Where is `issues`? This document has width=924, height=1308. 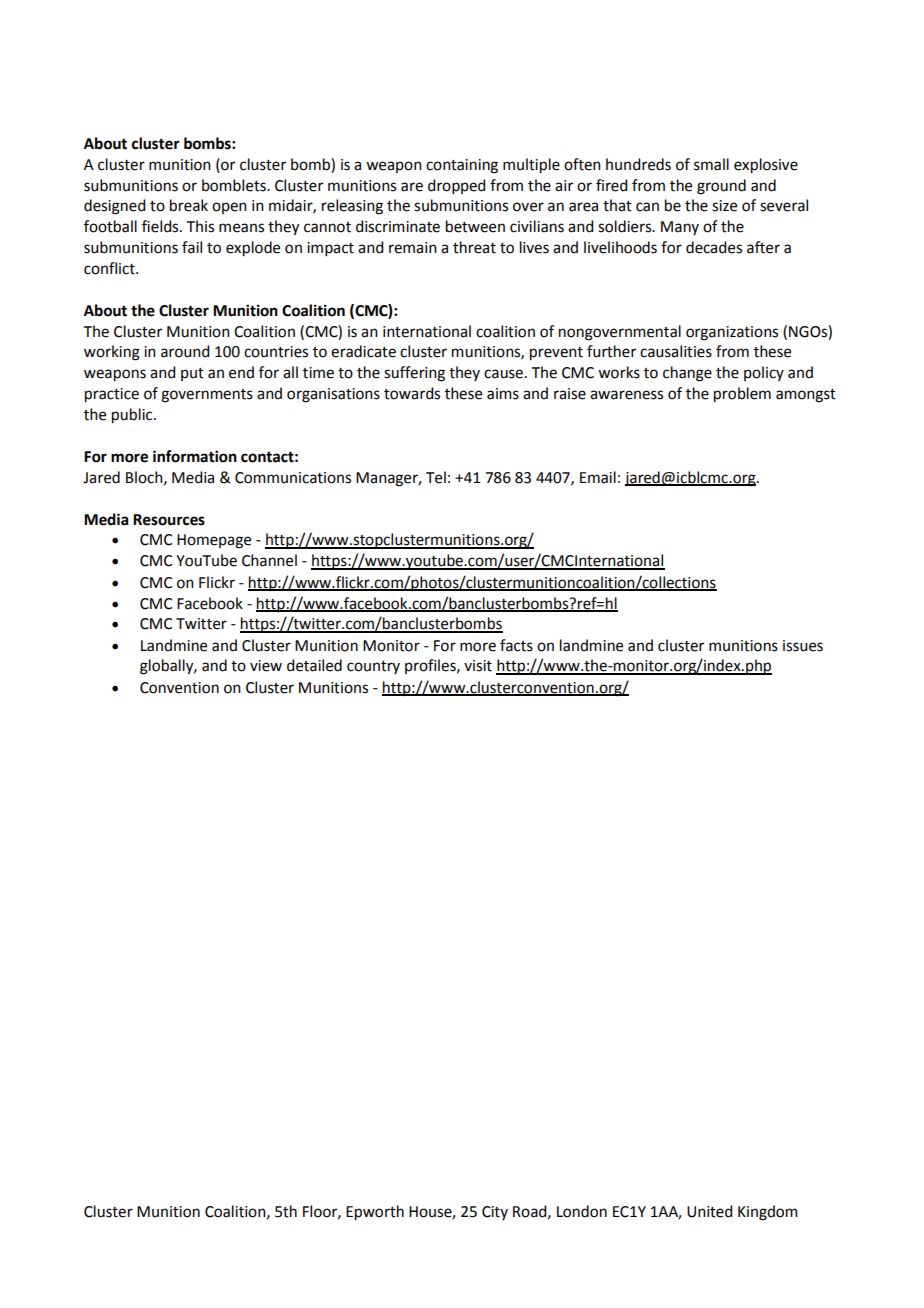
issues is located at coordinates (803, 646).
